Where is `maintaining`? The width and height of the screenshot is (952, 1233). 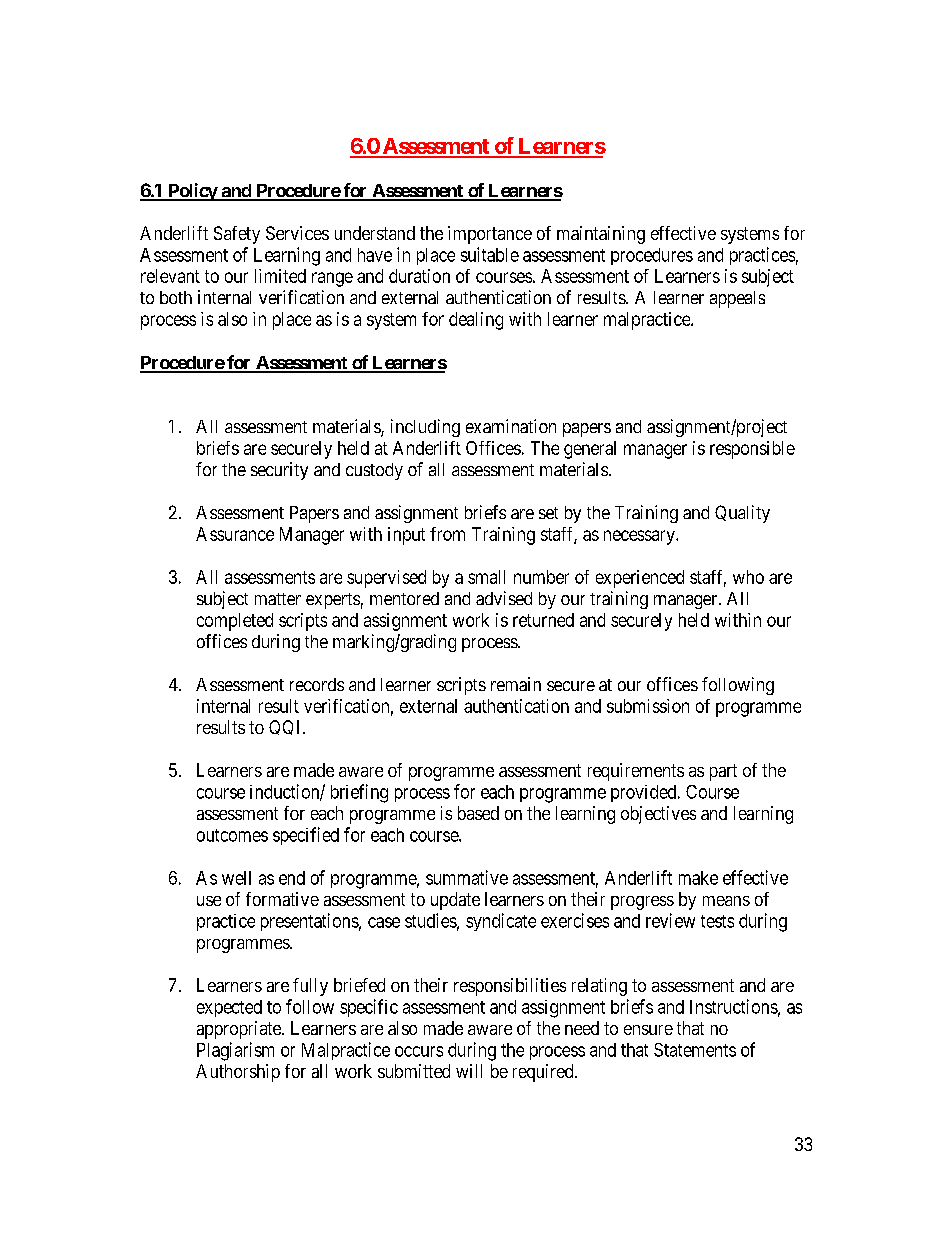
maintaining is located at coordinates (601, 235).
